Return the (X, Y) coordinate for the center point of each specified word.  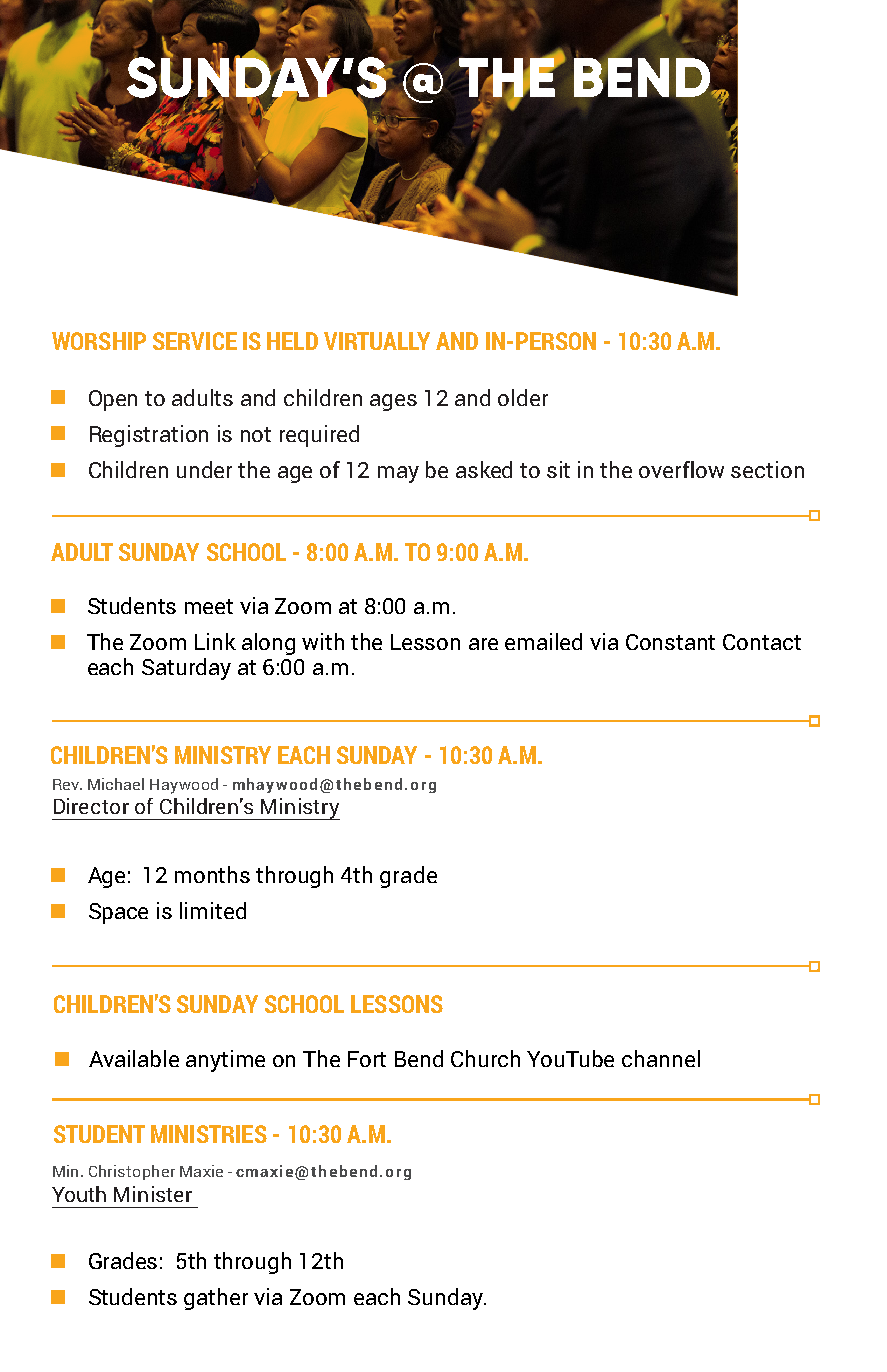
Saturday (186, 669)
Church (485, 1058)
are (483, 644)
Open (113, 400)
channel (661, 1058)
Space (118, 913)
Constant (670, 642)
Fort (367, 1059)
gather (216, 1299)
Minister (153, 1194)
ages (393, 402)
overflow (681, 469)
